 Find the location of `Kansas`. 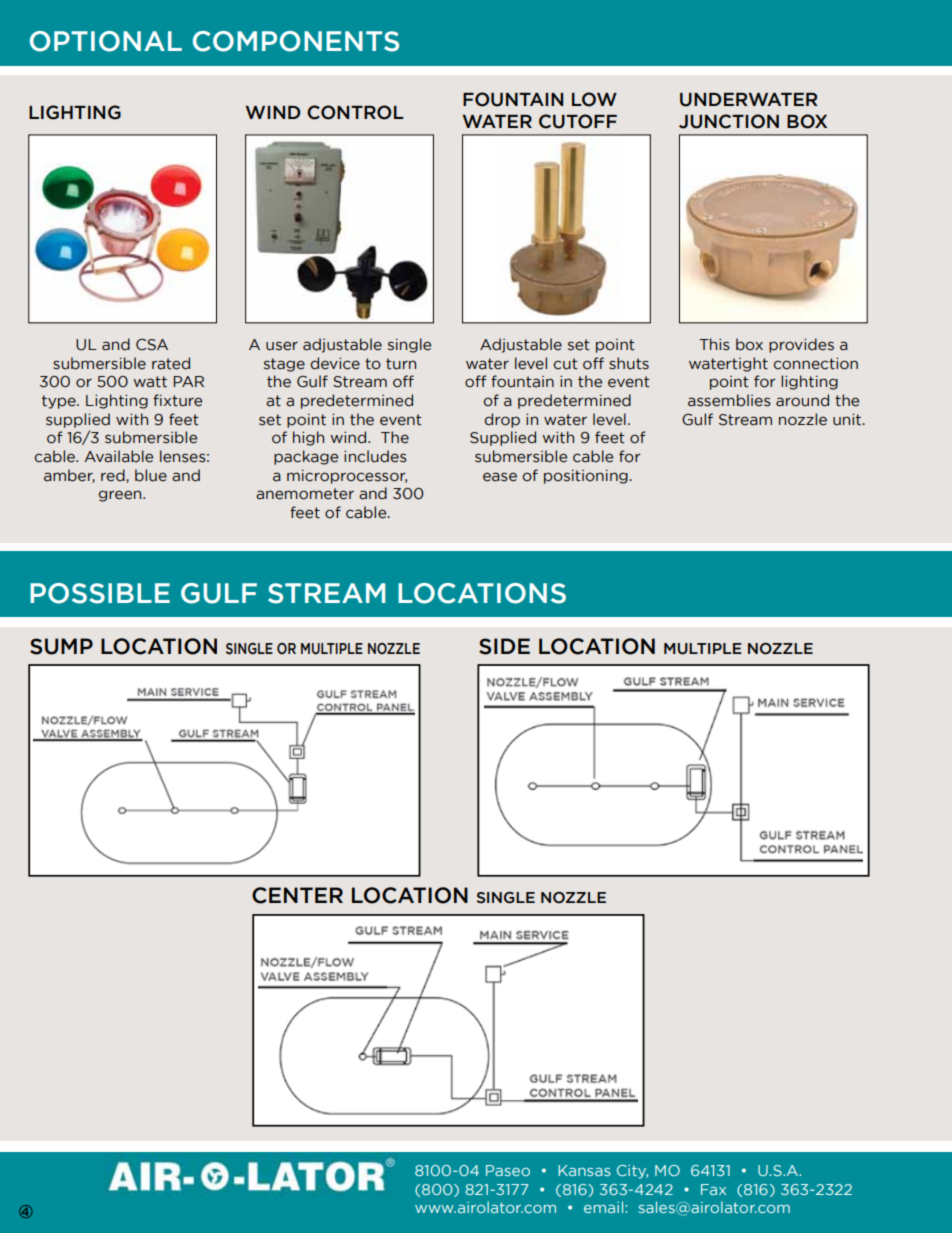

Kansas is located at coordinates (584, 1170).
